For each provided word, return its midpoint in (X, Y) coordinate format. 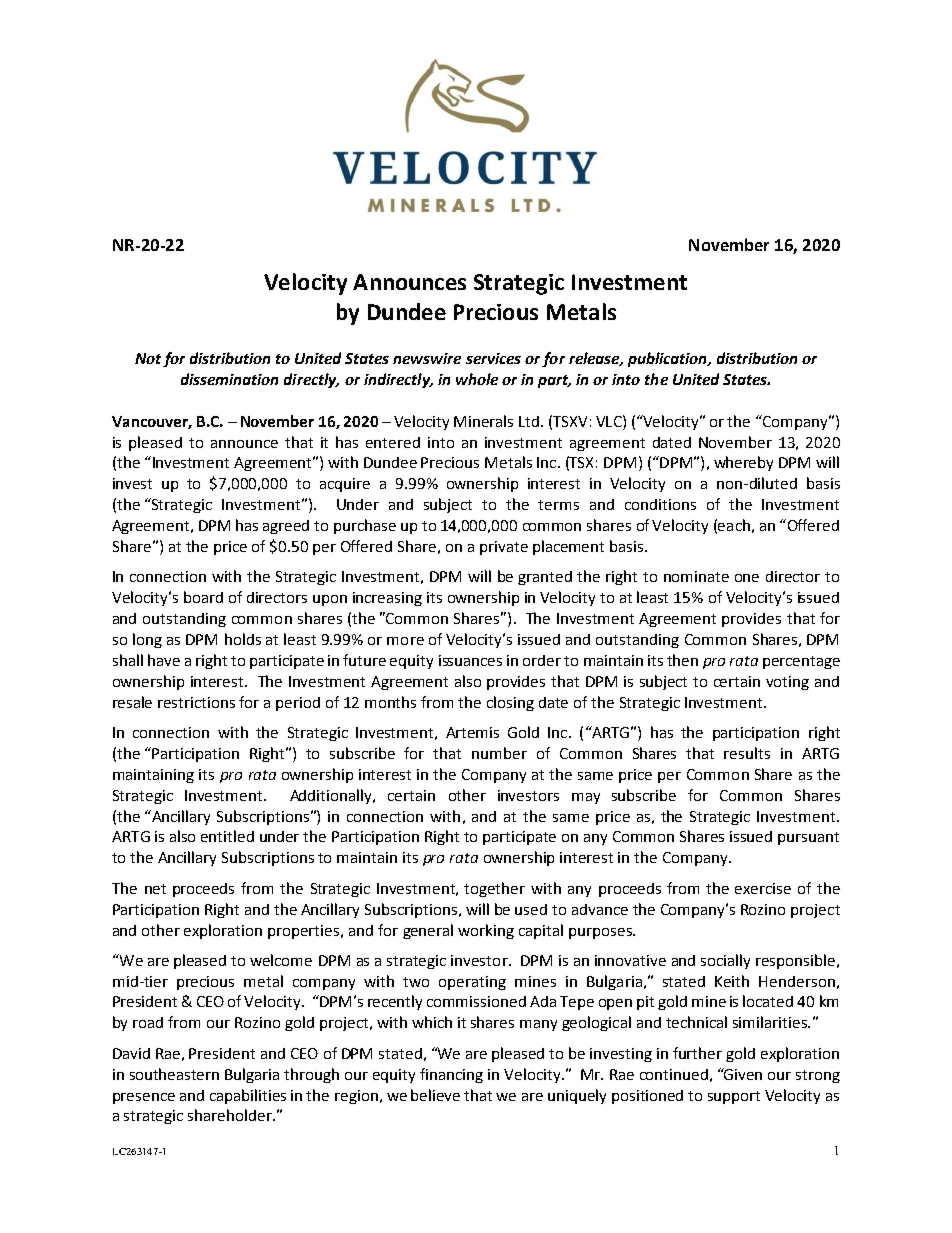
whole (477, 379)
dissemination (229, 379)
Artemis (472, 732)
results (747, 753)
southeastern (174, 1074)
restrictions (196, 702)
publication (668, 359)
